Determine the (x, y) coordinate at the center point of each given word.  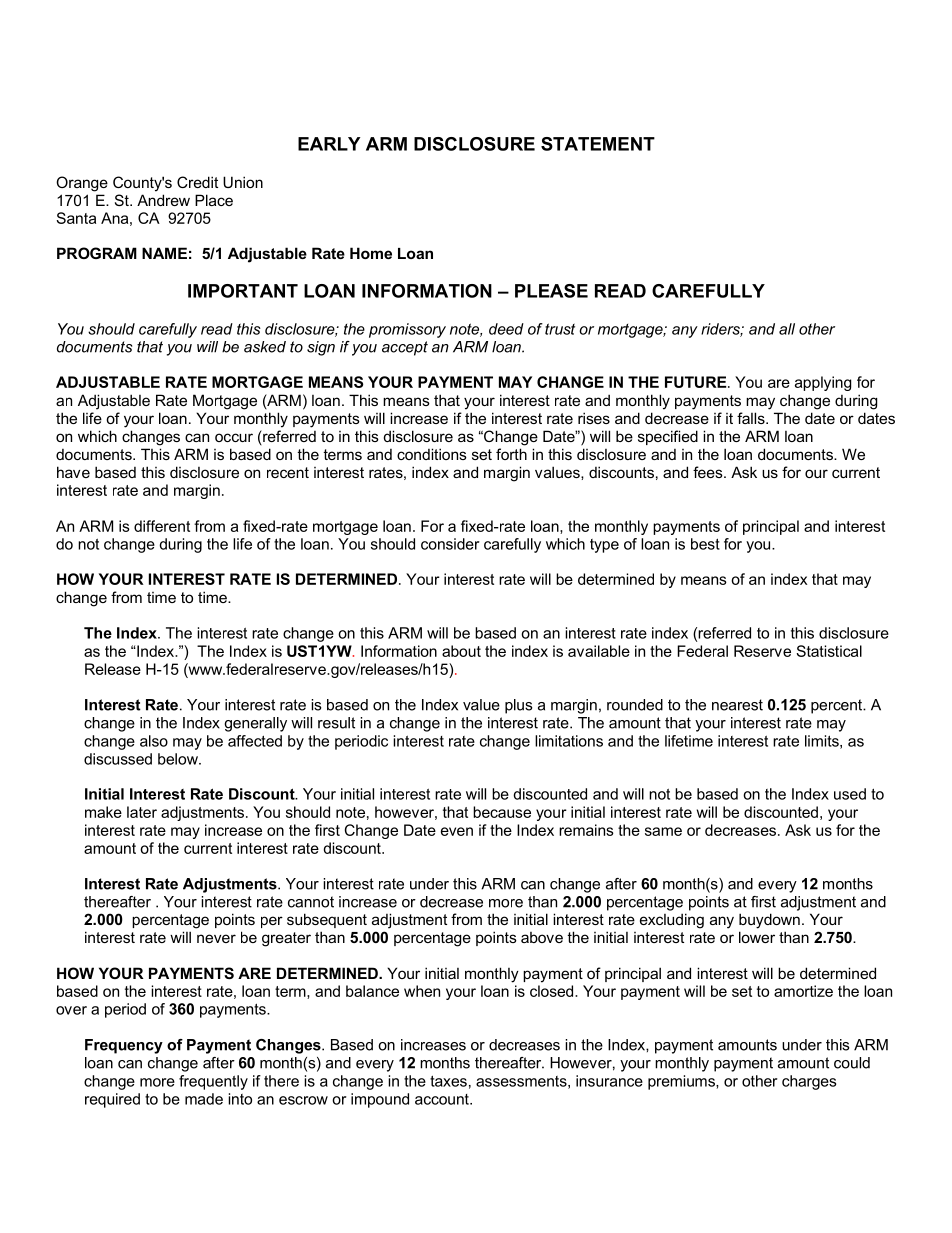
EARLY (329, 144)
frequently (213, 1082)
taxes (448, 1081)
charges (809, 1082)
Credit (197, 182)
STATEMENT (598, 144)
